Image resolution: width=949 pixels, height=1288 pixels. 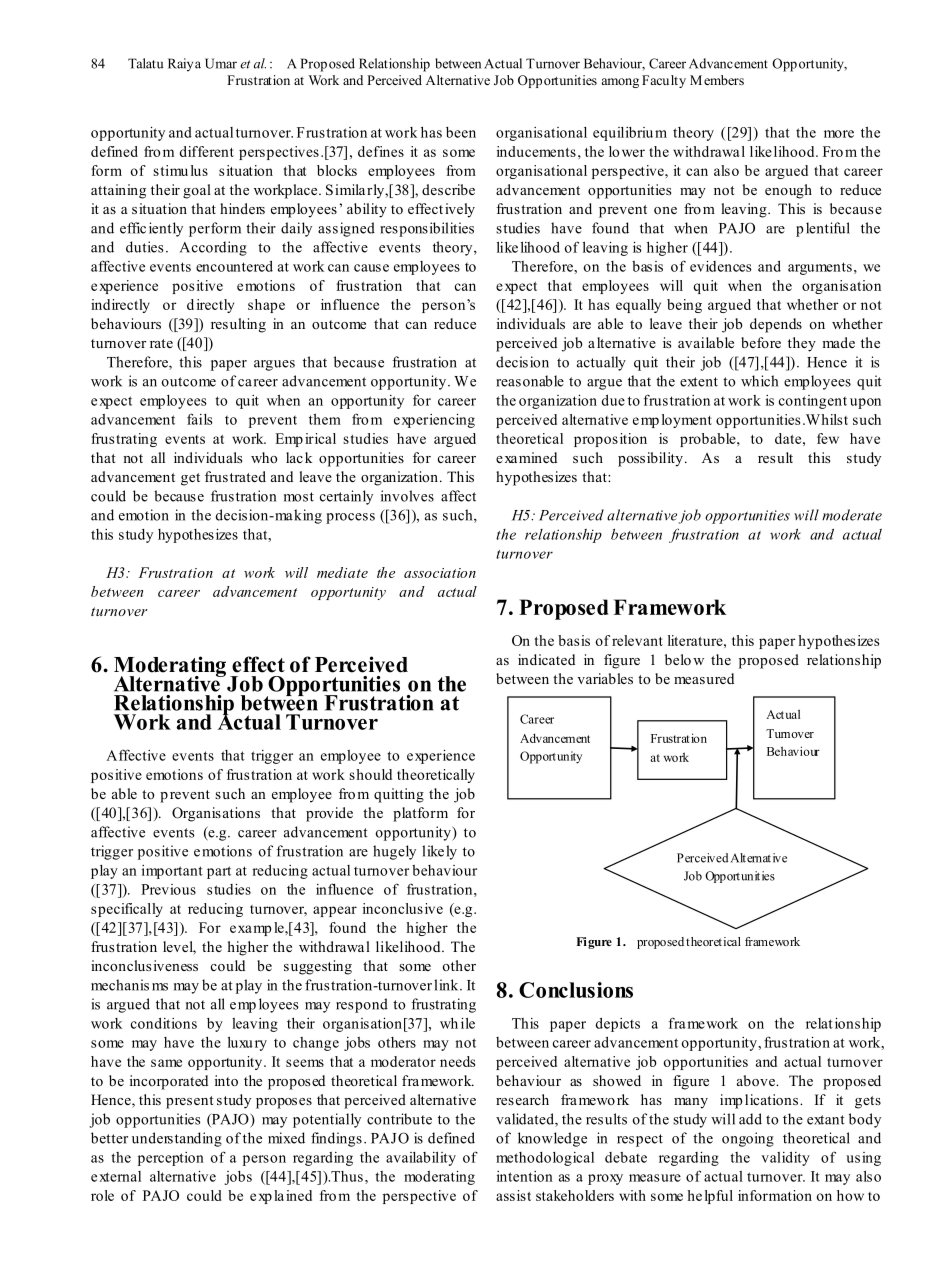 What do you see at coordinates (172, 872) in the screenshot?
I see `important` at bounding box center [172, 872].
